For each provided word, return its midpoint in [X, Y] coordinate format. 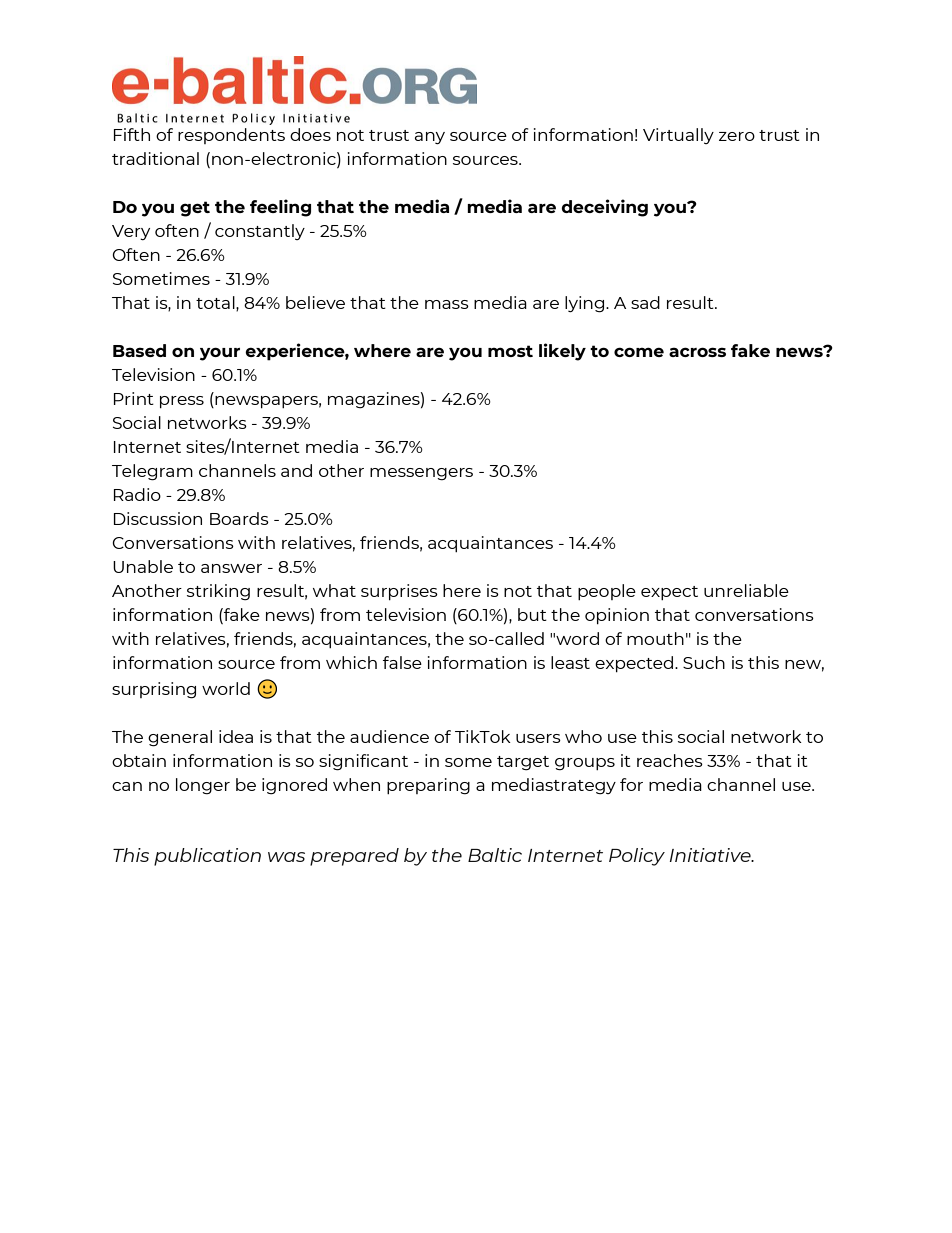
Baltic [495, 855]
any [430, 138]
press [182, 402]
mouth [655, 638]
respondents [231, 136]
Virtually [678, 136]
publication [207, 857]
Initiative [711, 855]
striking [218, 592]
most [510, 351]
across [697, 352]
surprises [399, 592]
